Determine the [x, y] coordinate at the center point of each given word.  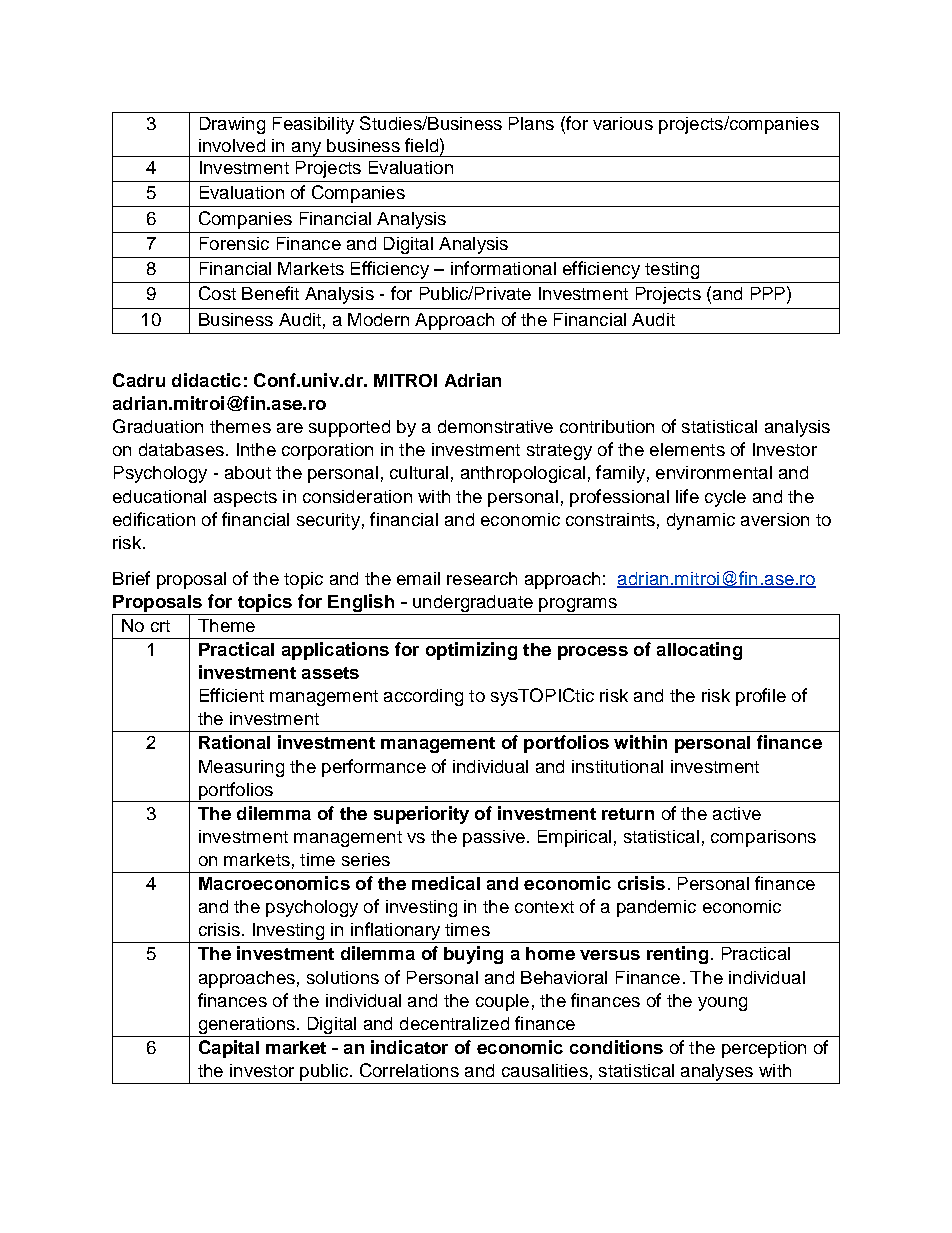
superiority [421, 815]
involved [232, 145]
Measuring [241, 768]
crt [160, 626]
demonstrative [495, 426]
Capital [229, 1049]
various [623, 123]
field [423, 145]
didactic [206, 380]
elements [687, 449]
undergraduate [473, 605]
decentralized [454, 1023]
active [737, 813]
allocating [699, 651]
